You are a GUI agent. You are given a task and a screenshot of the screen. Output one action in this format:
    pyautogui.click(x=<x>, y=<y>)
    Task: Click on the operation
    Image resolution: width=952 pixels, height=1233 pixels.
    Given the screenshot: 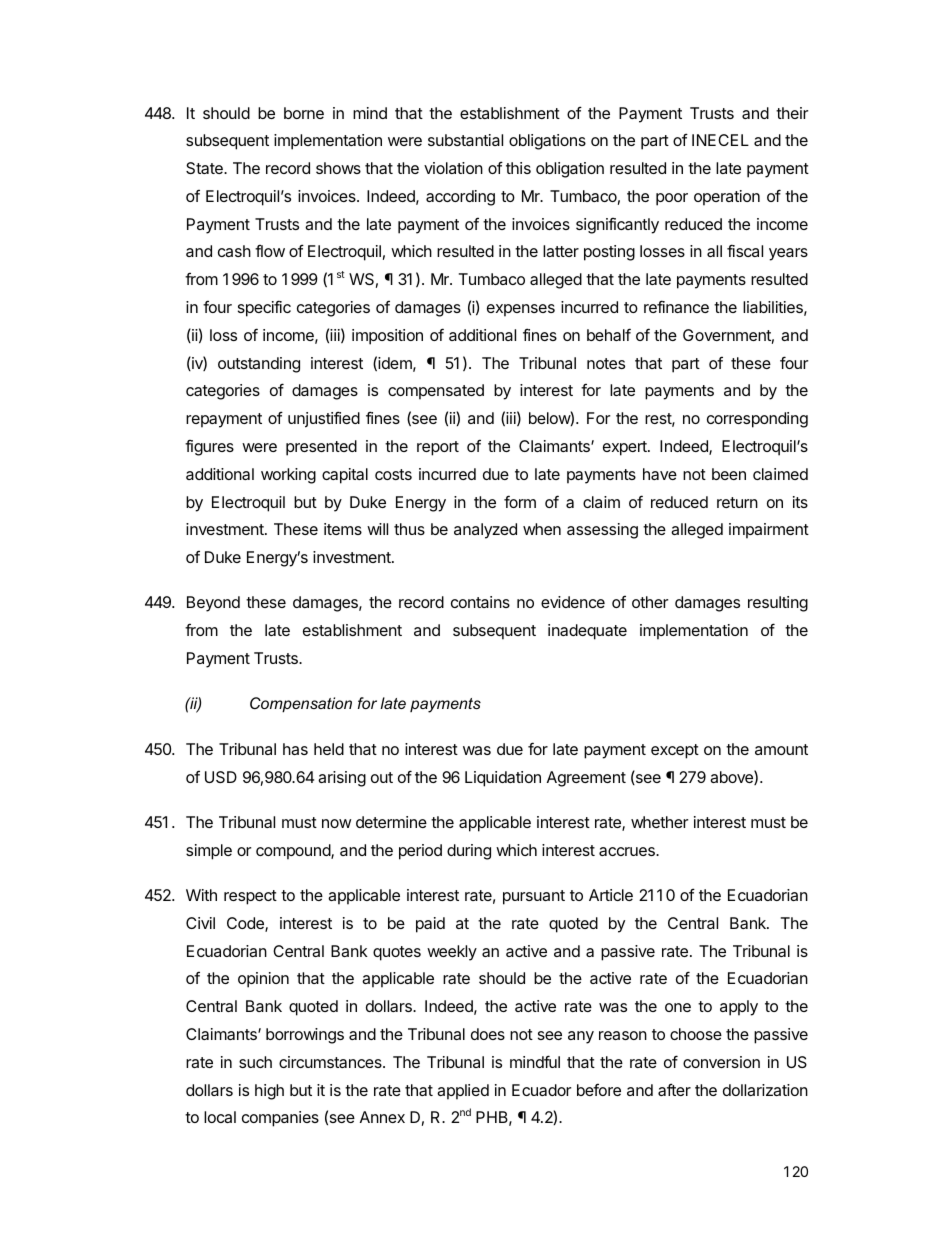 What is the action you would take?
    pyautogui.click(x=727, y=198)
